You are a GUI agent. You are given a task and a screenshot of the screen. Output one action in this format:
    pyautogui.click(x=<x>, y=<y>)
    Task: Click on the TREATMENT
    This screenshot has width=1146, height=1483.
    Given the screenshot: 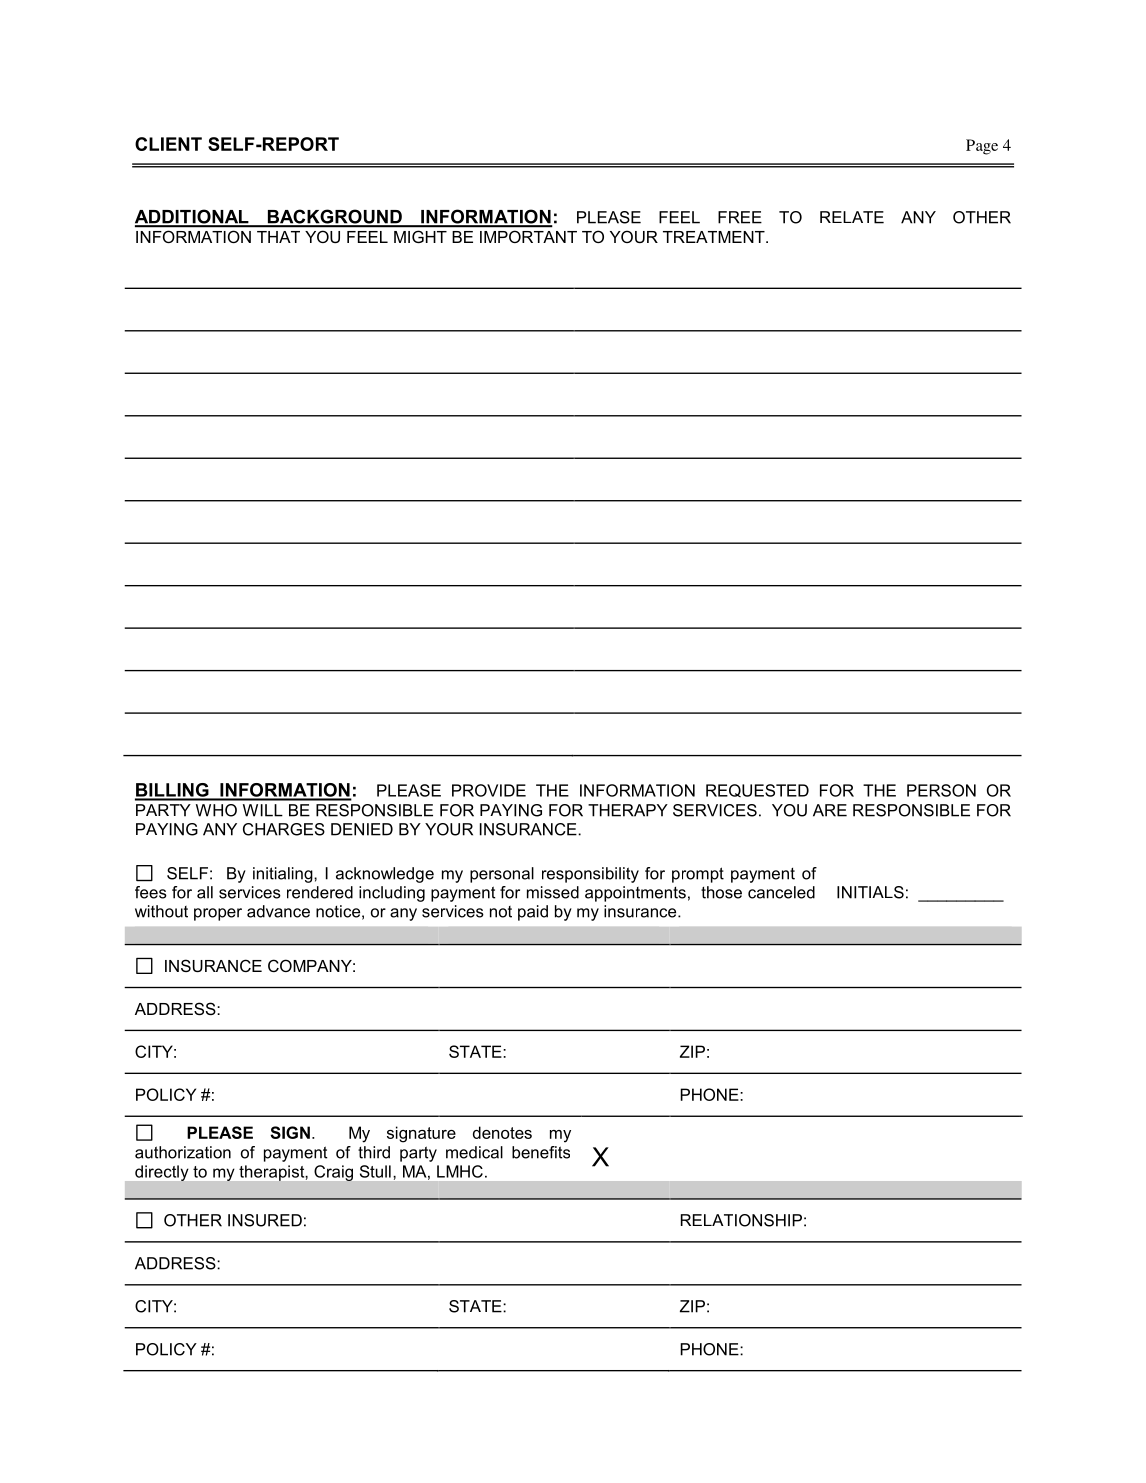 What is the action you would take?
    pyautogui.click(x=715, y=237)
